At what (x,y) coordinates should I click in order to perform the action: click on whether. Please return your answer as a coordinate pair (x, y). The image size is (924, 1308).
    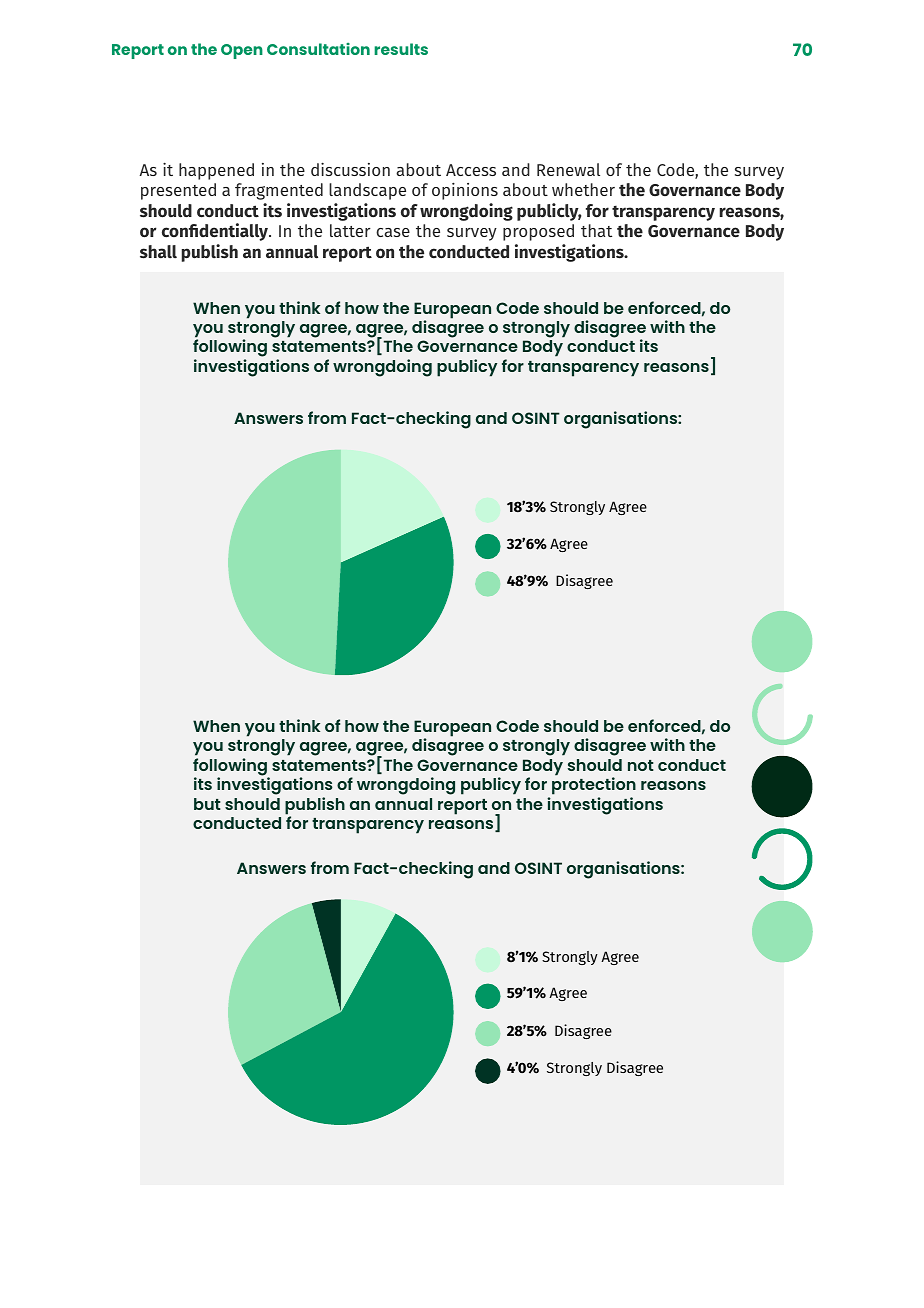
    Looking at the image, I should click on (583, 189).
